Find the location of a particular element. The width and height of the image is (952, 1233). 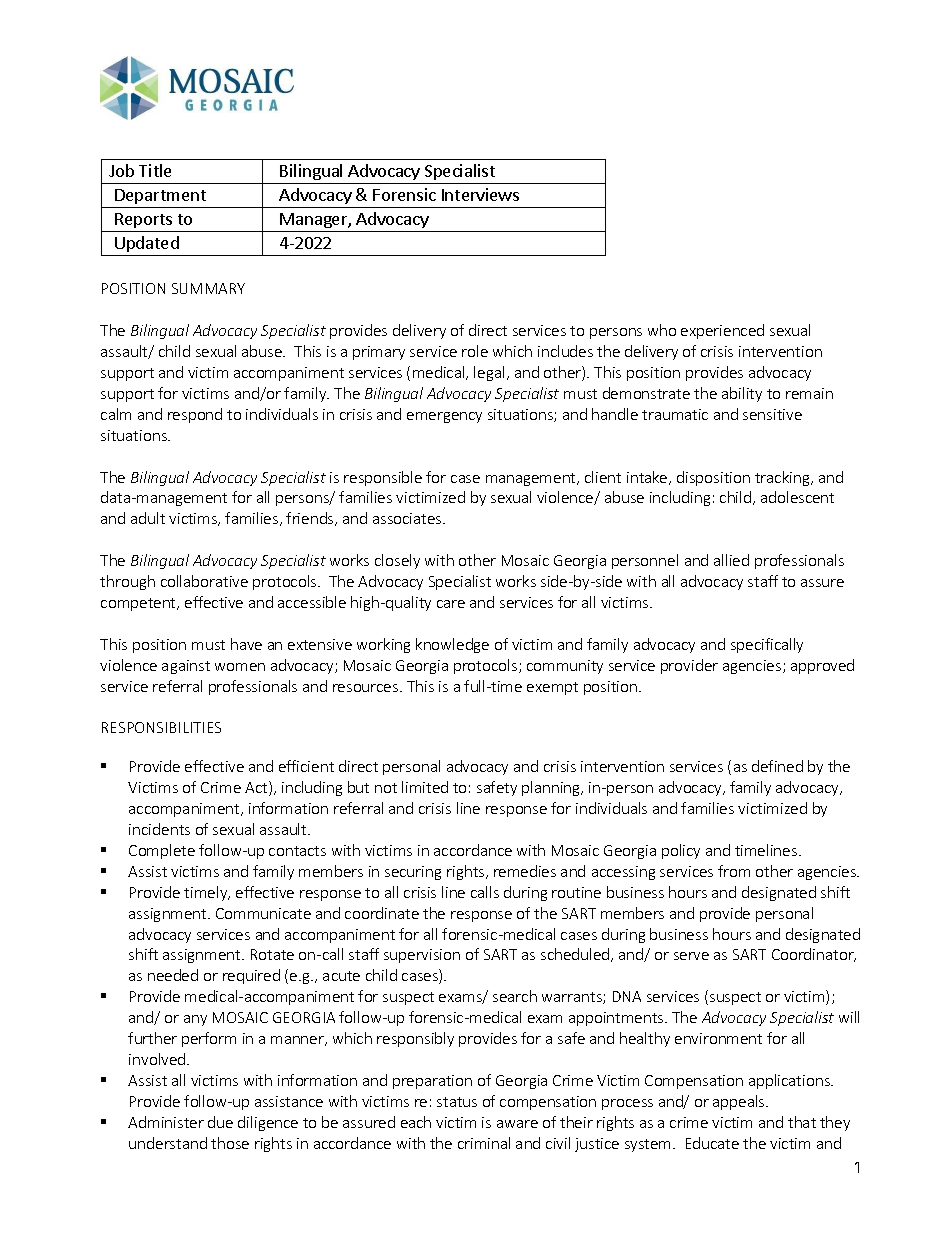

status is located at coordinates (457, 1102).
